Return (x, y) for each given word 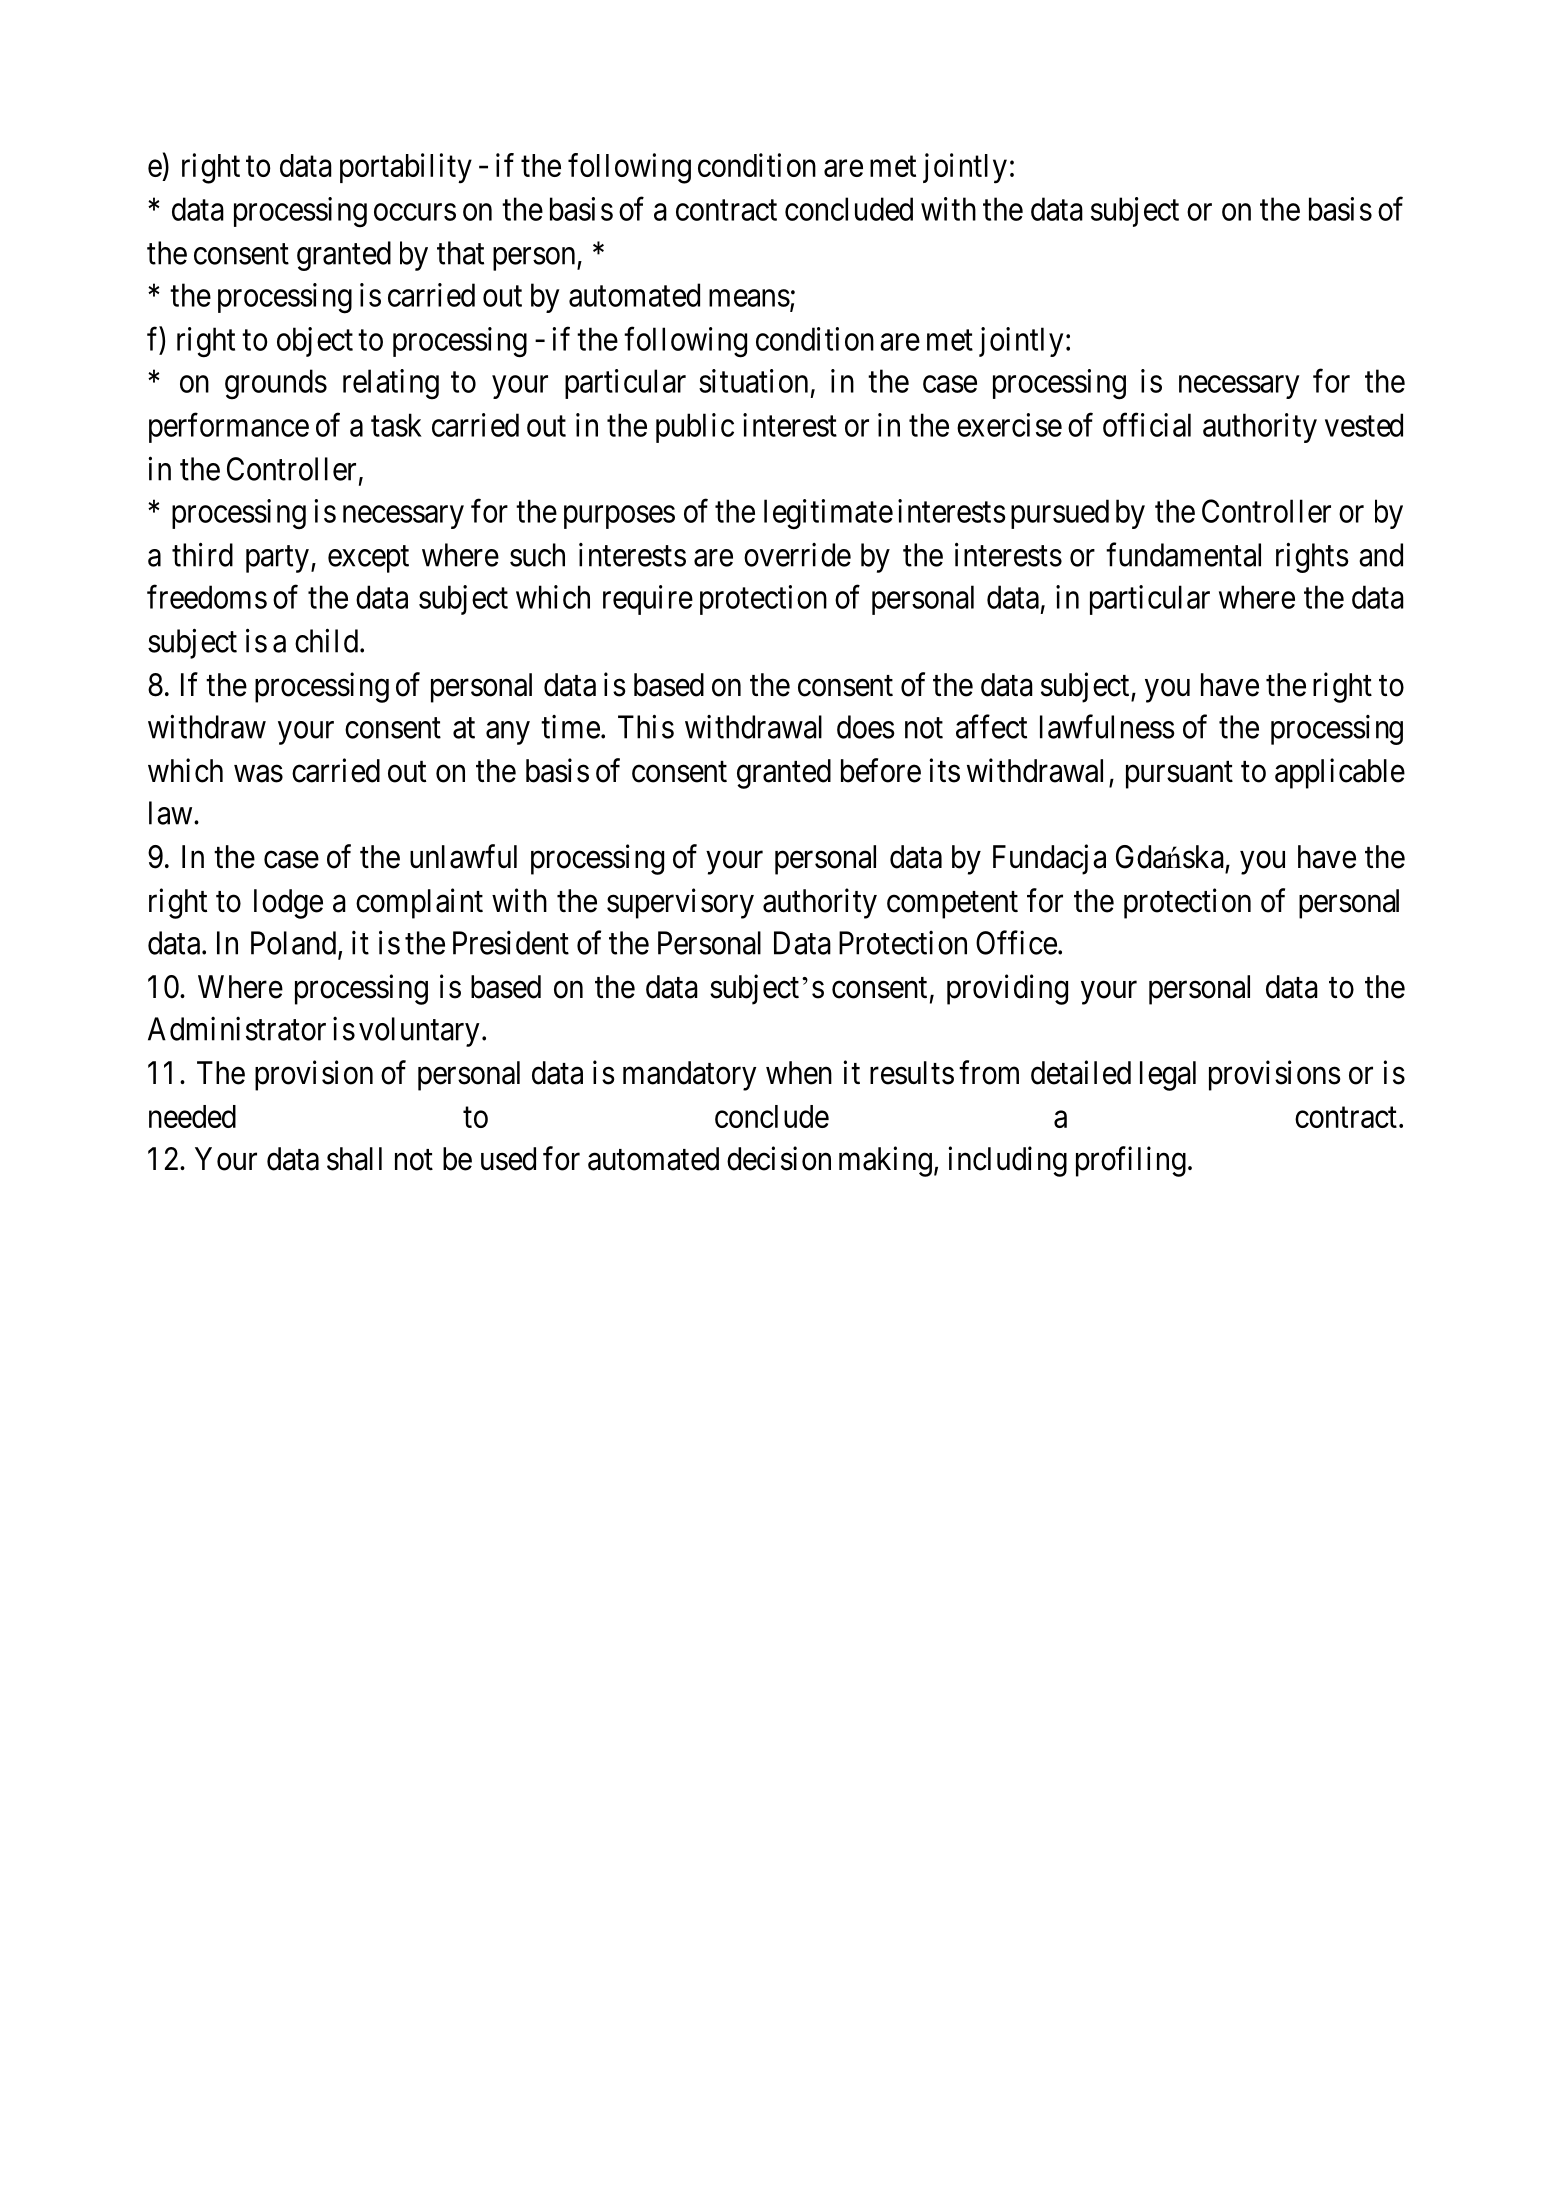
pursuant (1179, 775)
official (1147, 425)
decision (779, 1158)
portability (406, 168)
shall (354, 1159)
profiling (1131, 1161)
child (326, 641)
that (460, 253)
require (648, 600)
